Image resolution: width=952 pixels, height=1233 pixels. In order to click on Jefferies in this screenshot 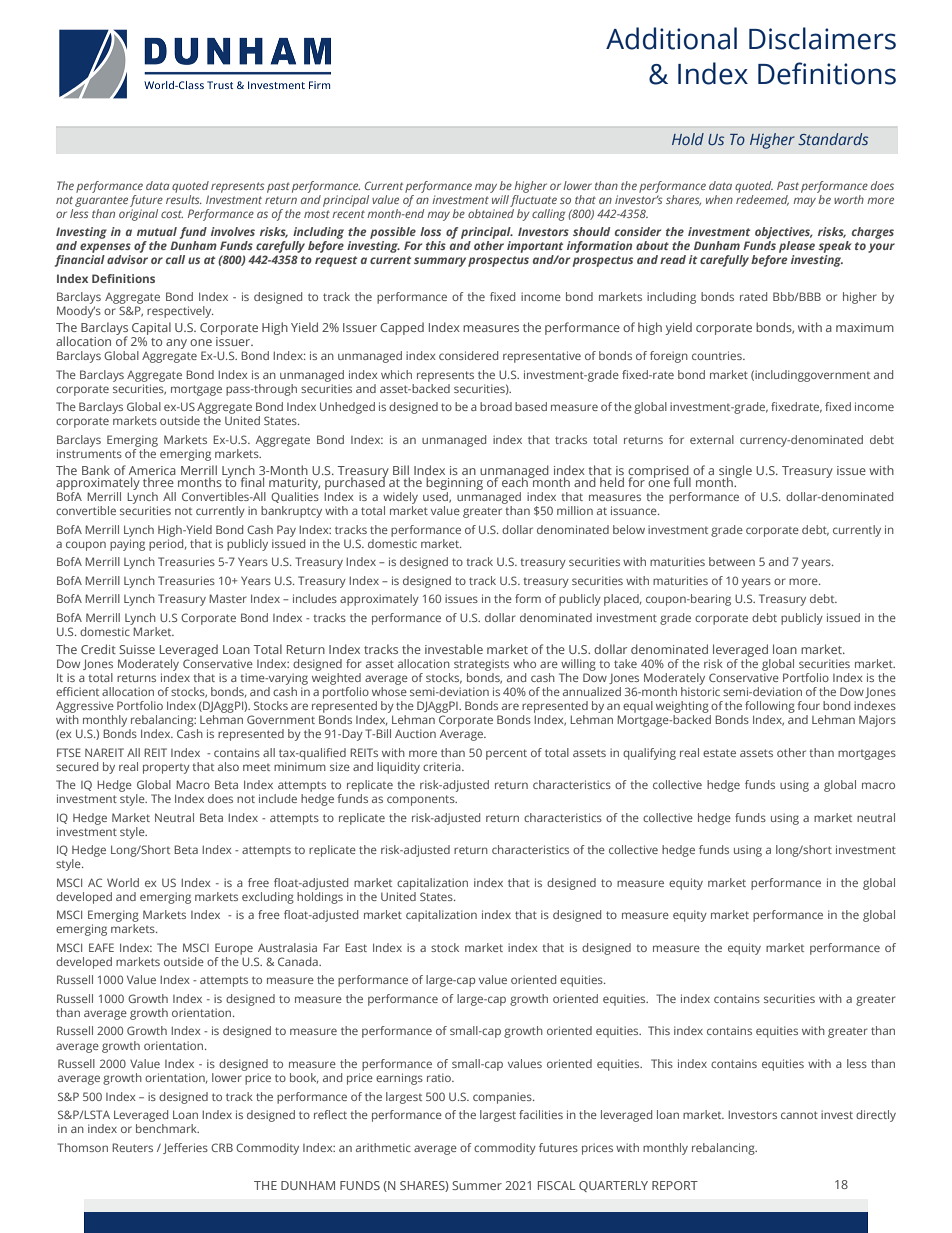, I will do `click(185, 1148)`.
